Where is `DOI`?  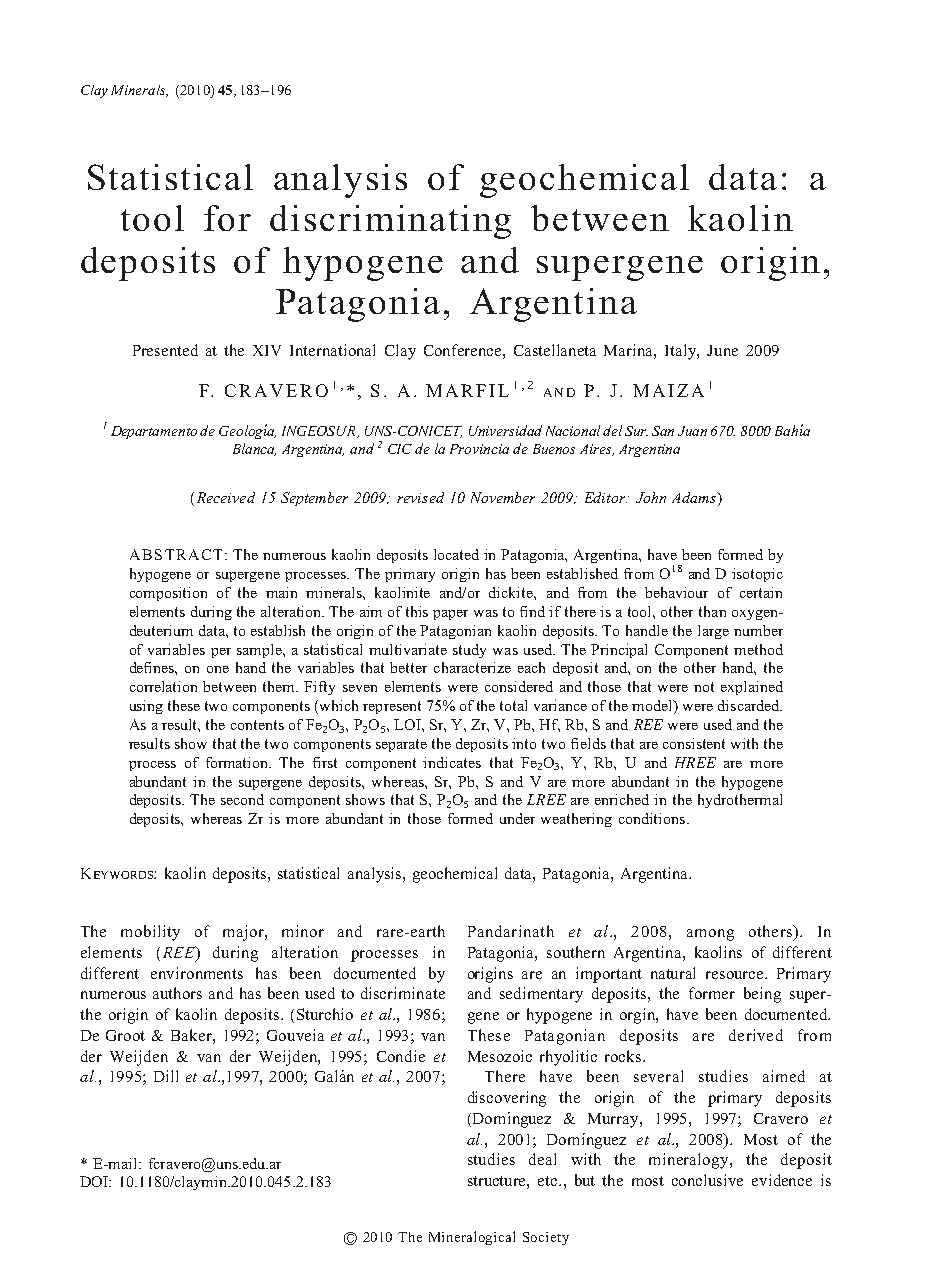
DOI is located at coordinates (95, 1181).
